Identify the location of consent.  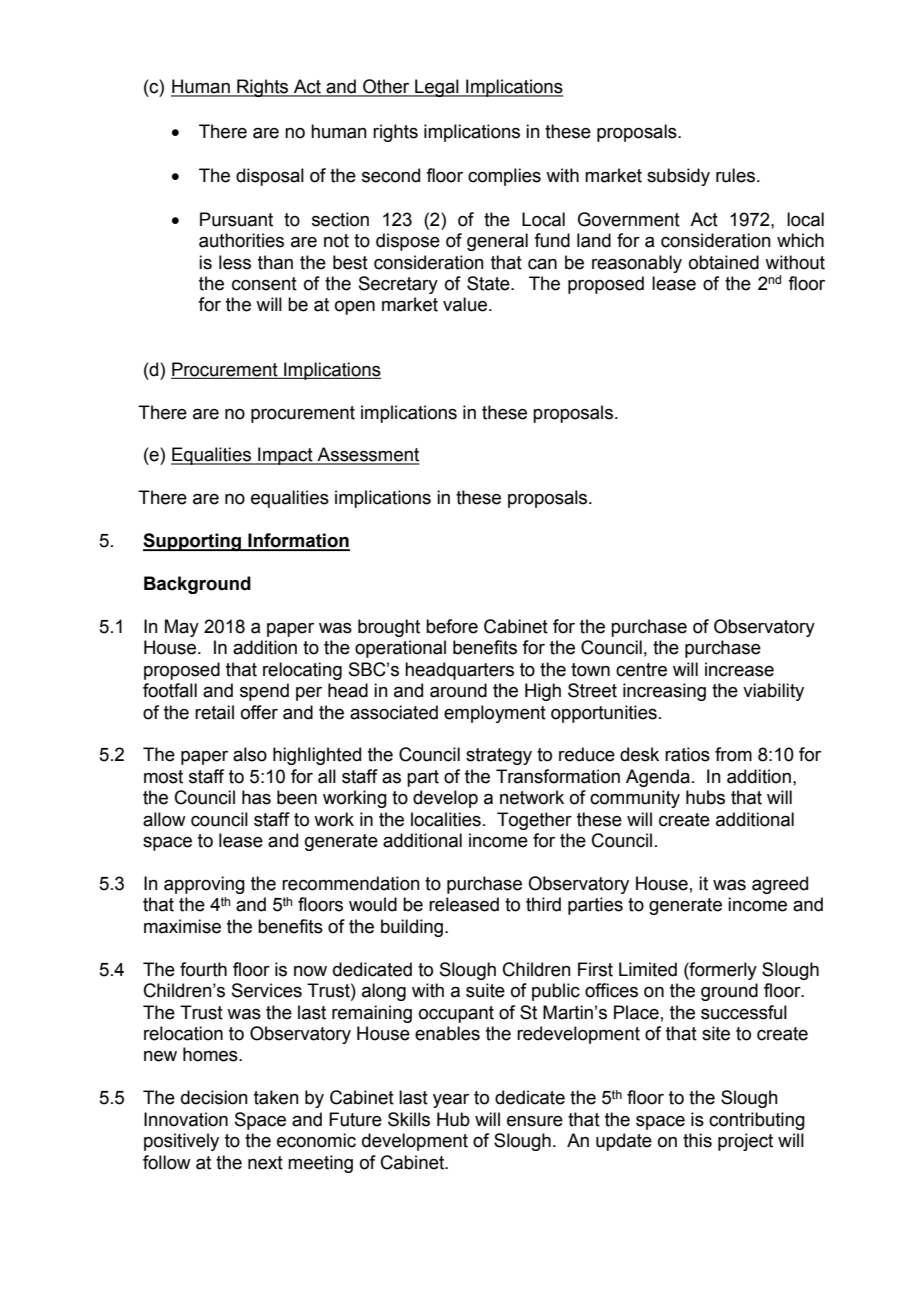
(264, 284).
